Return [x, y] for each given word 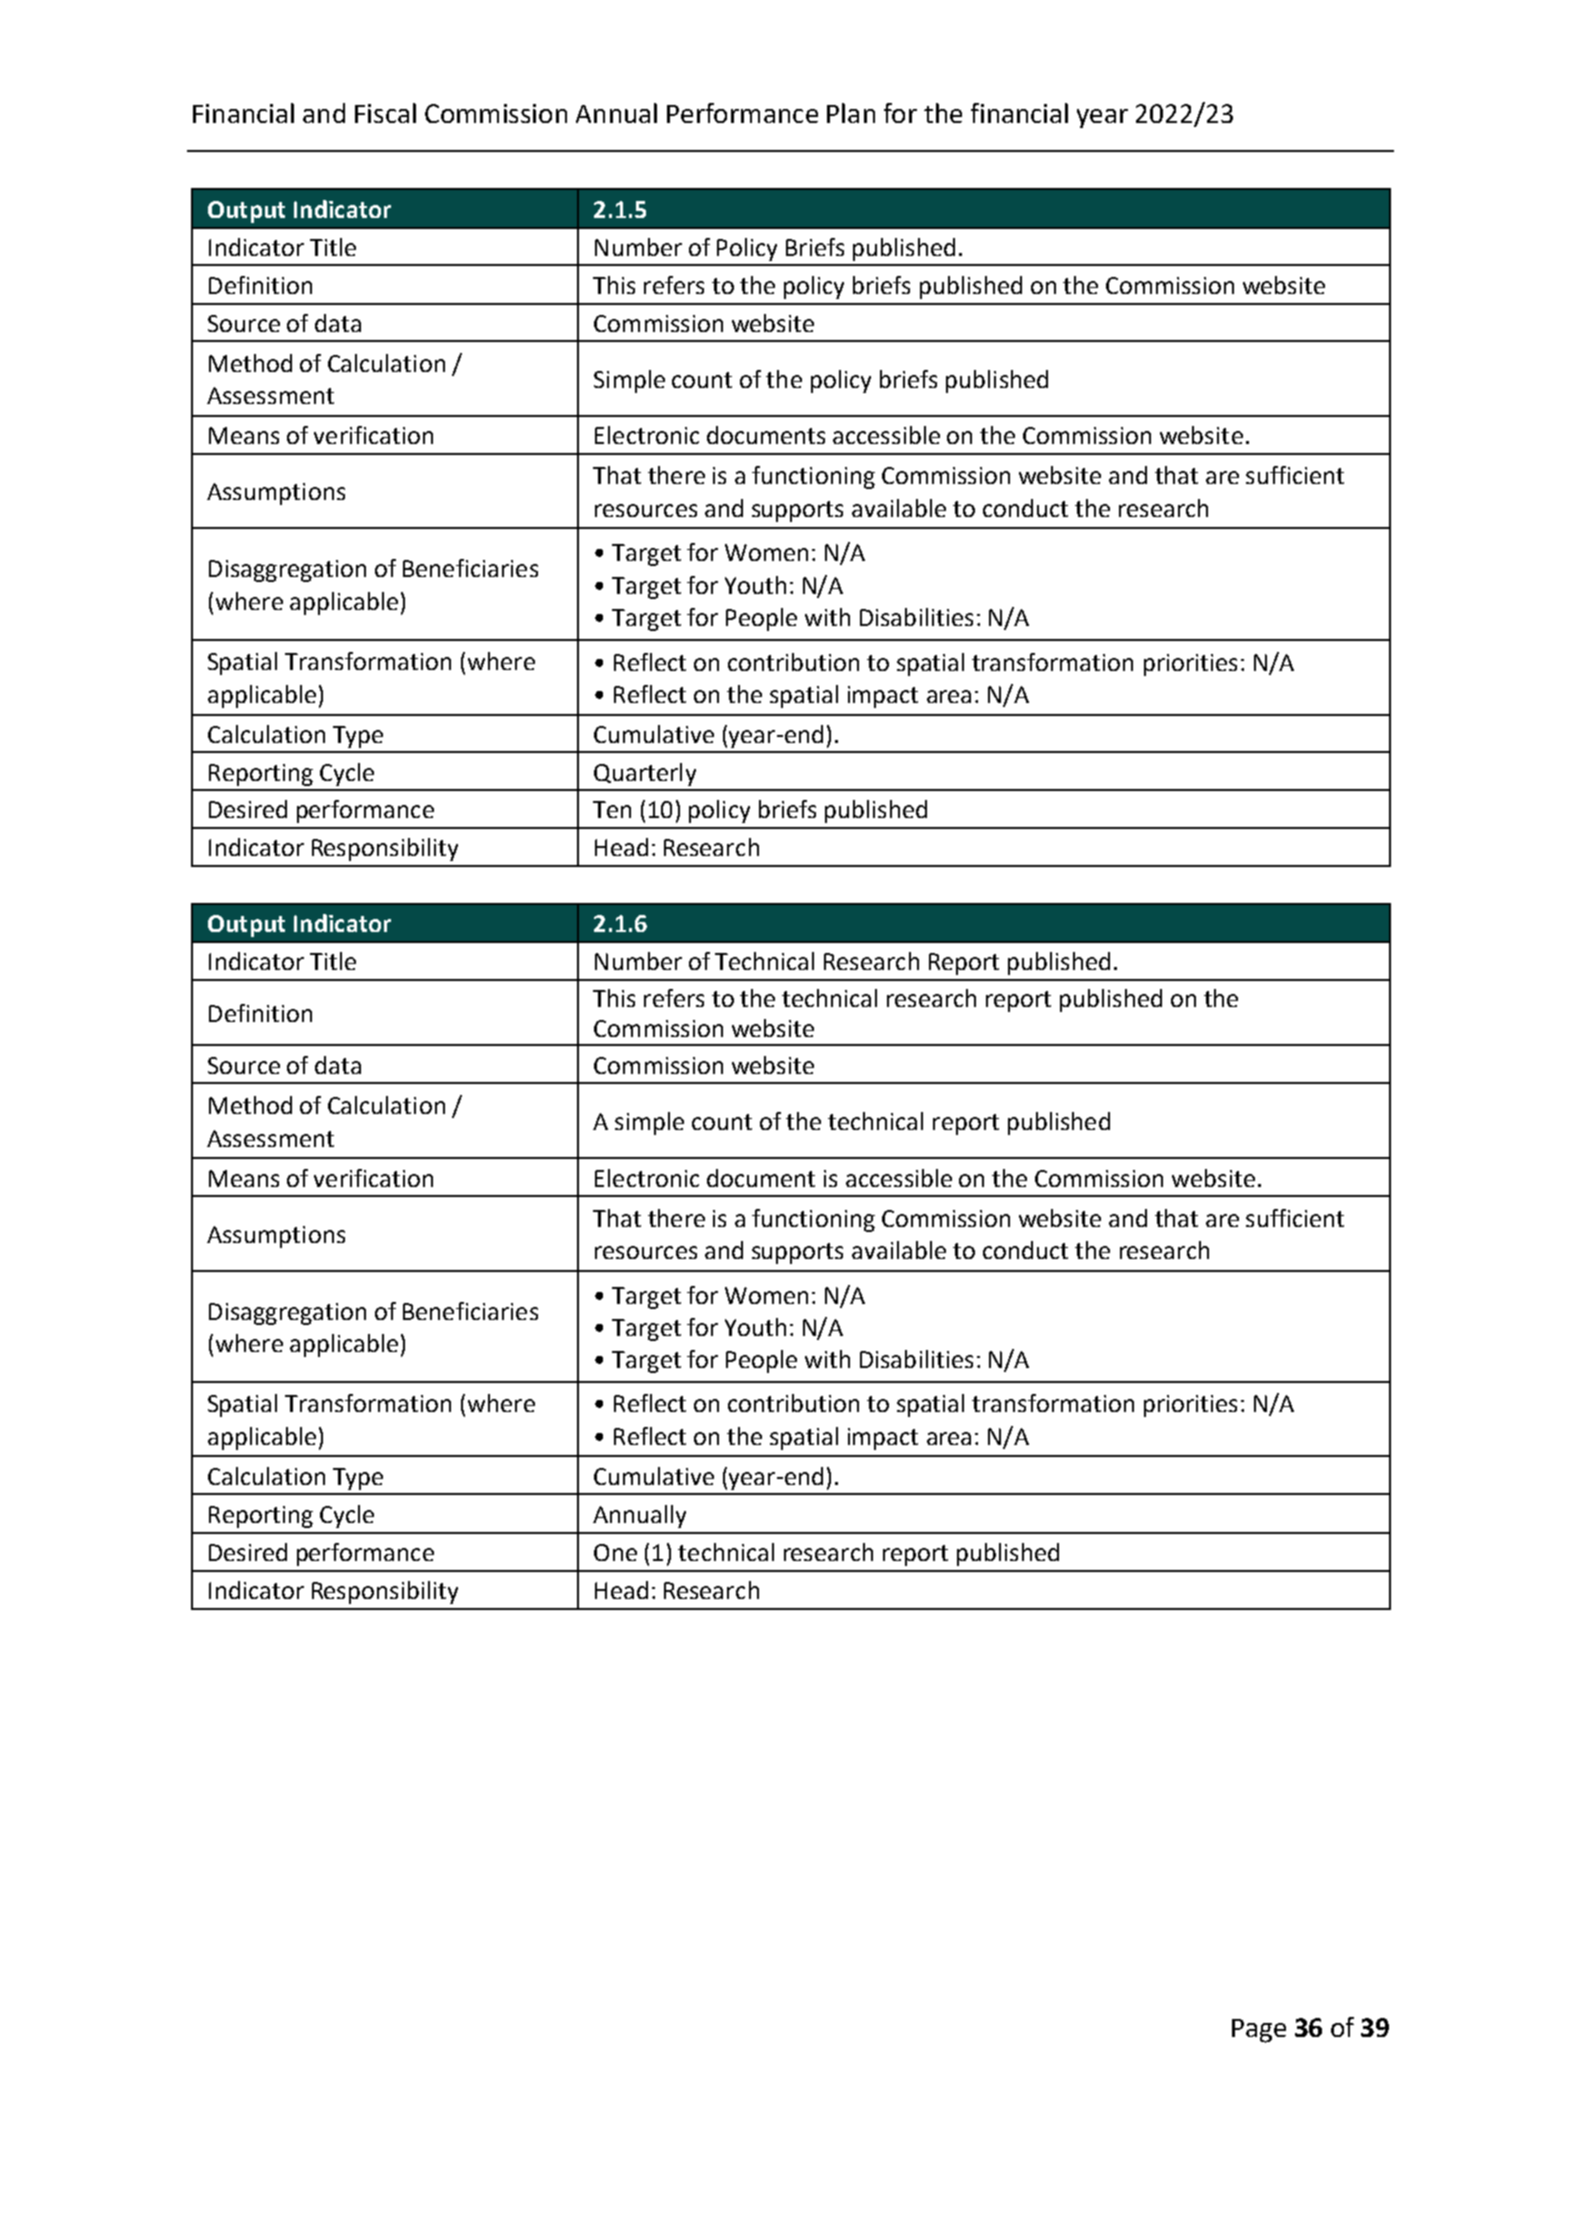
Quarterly [645, 774]
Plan [851, 113]
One [615, 1552]
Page [1259, 2031]
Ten [612, 809]
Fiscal [385, 113]
